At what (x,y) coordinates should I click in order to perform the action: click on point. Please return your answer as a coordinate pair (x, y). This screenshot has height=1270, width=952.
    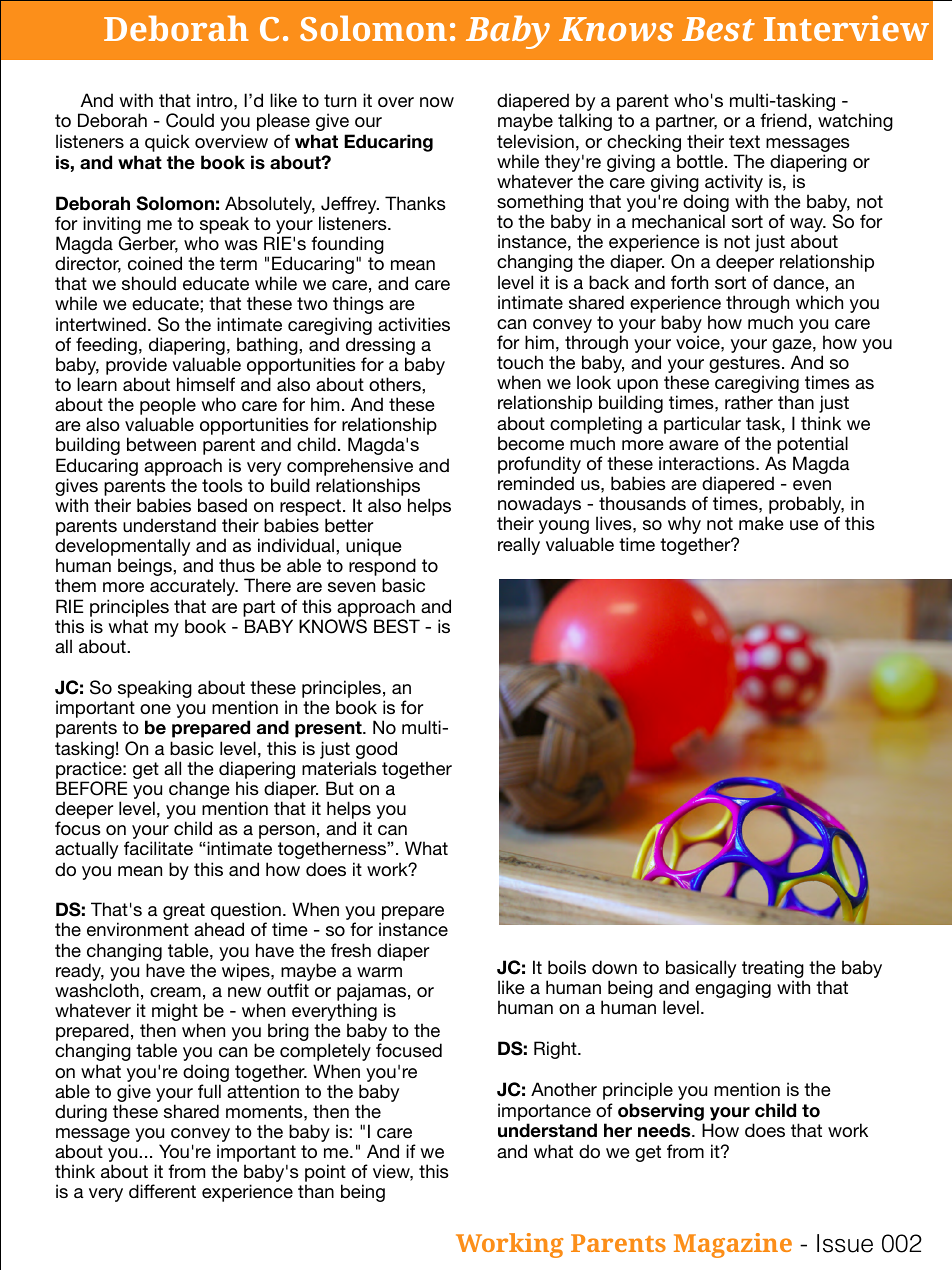
    Looking at the image, I should click on (325, 1174).
